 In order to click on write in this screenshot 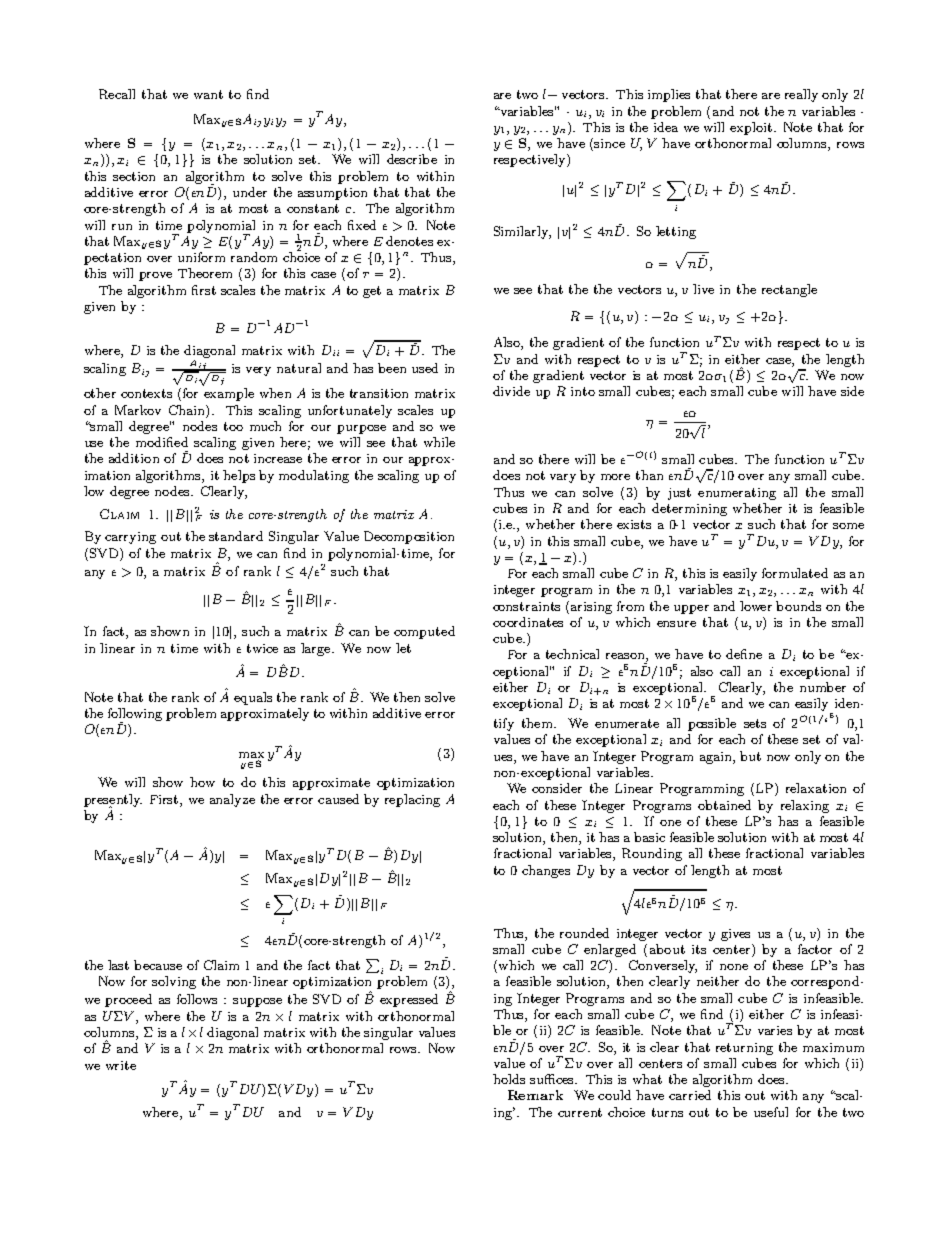, I will do `click(121, 1065)`.
